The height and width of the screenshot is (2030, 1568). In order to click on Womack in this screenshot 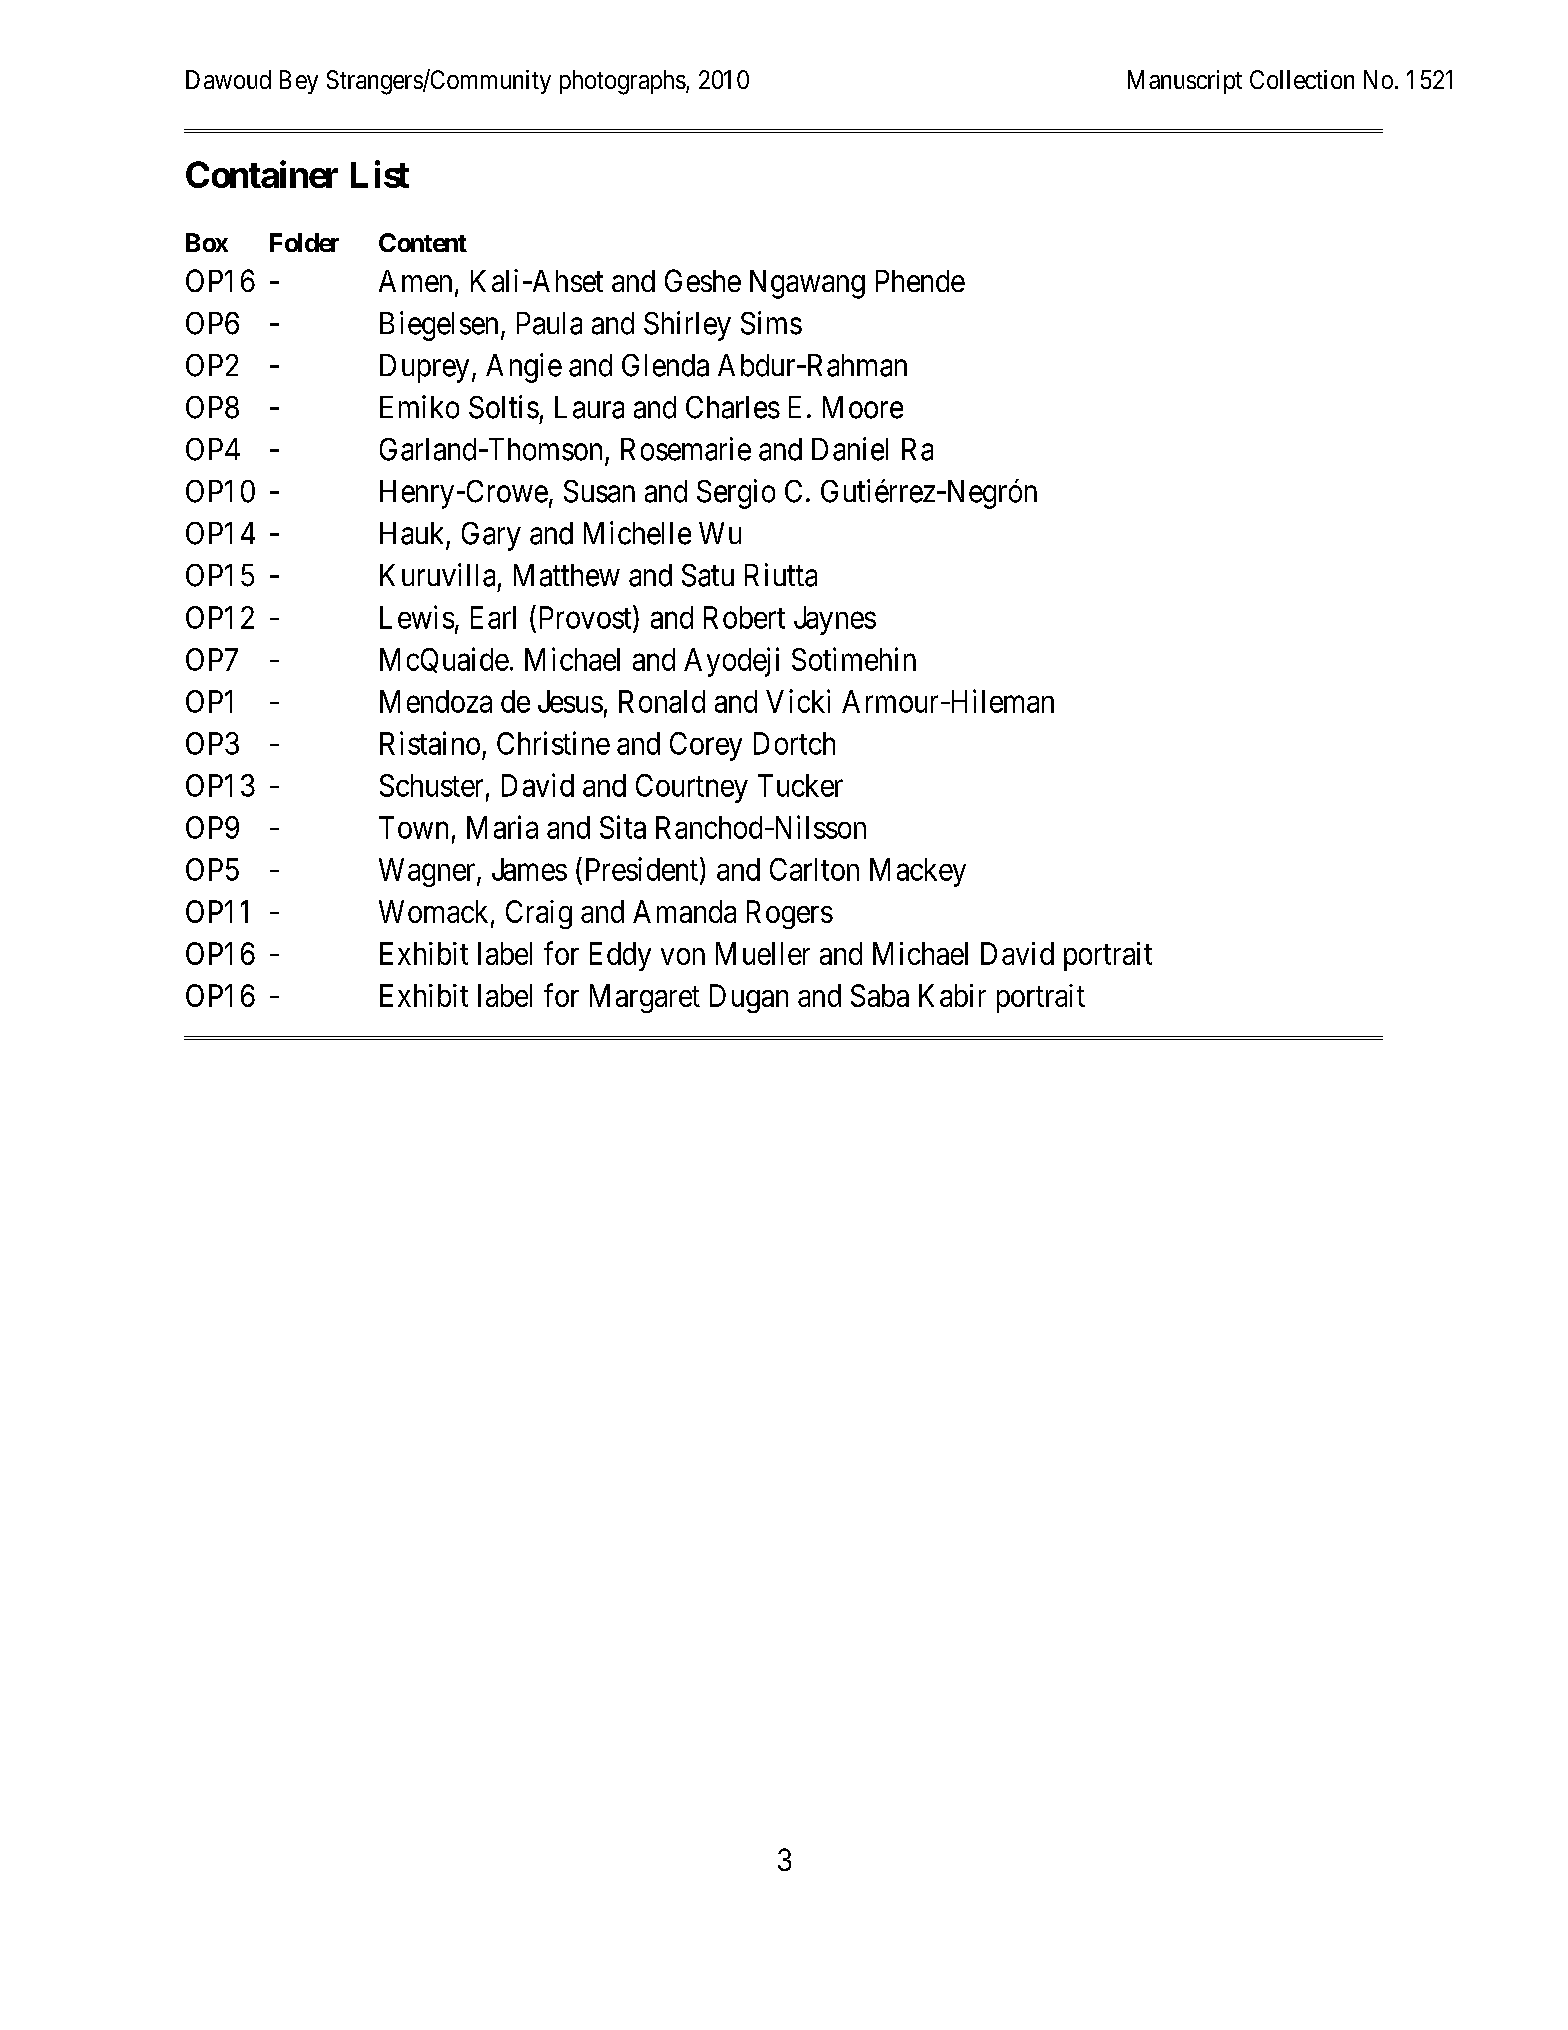, I will do `click(435, 912)`.
